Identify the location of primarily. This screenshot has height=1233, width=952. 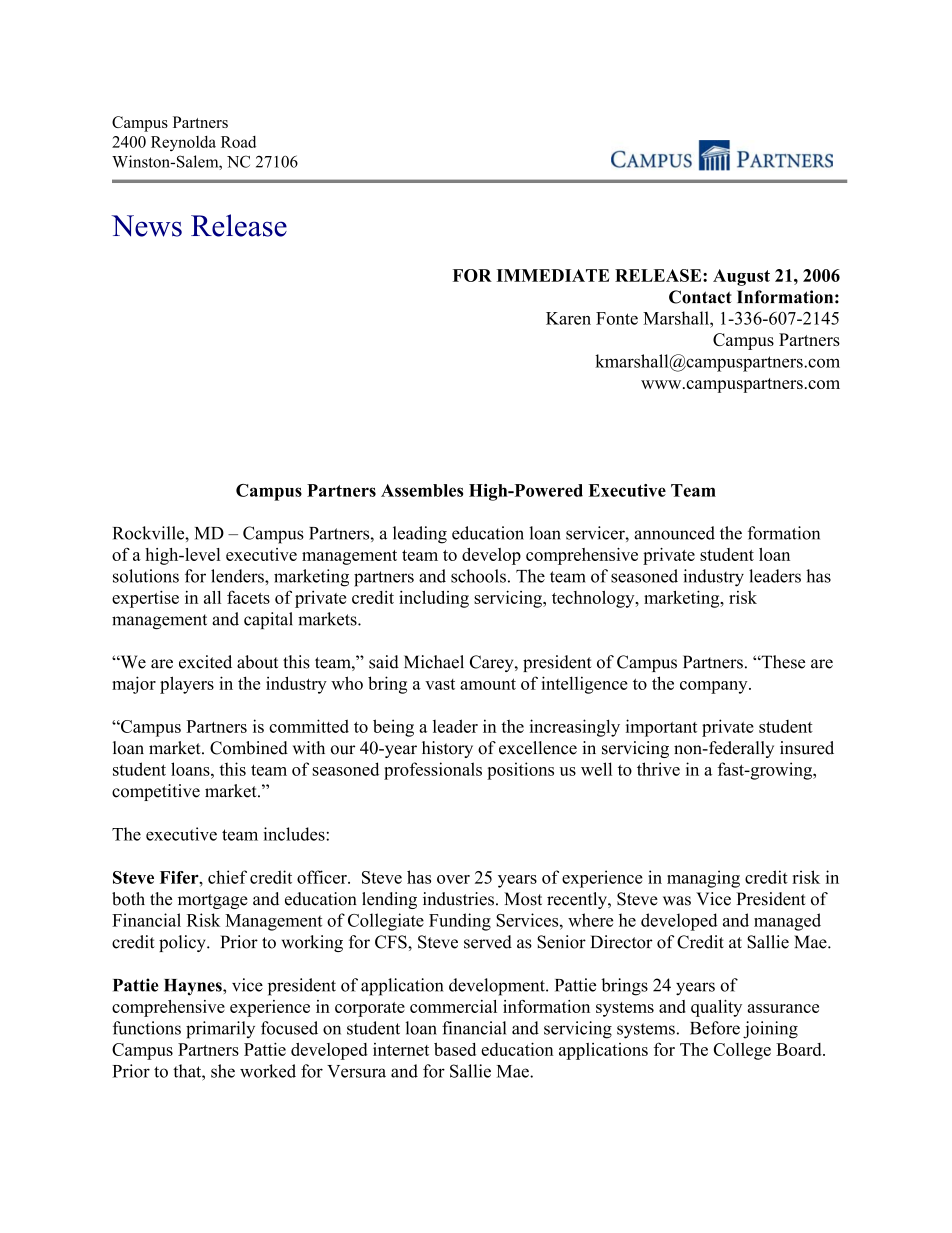
(220, 1030).
